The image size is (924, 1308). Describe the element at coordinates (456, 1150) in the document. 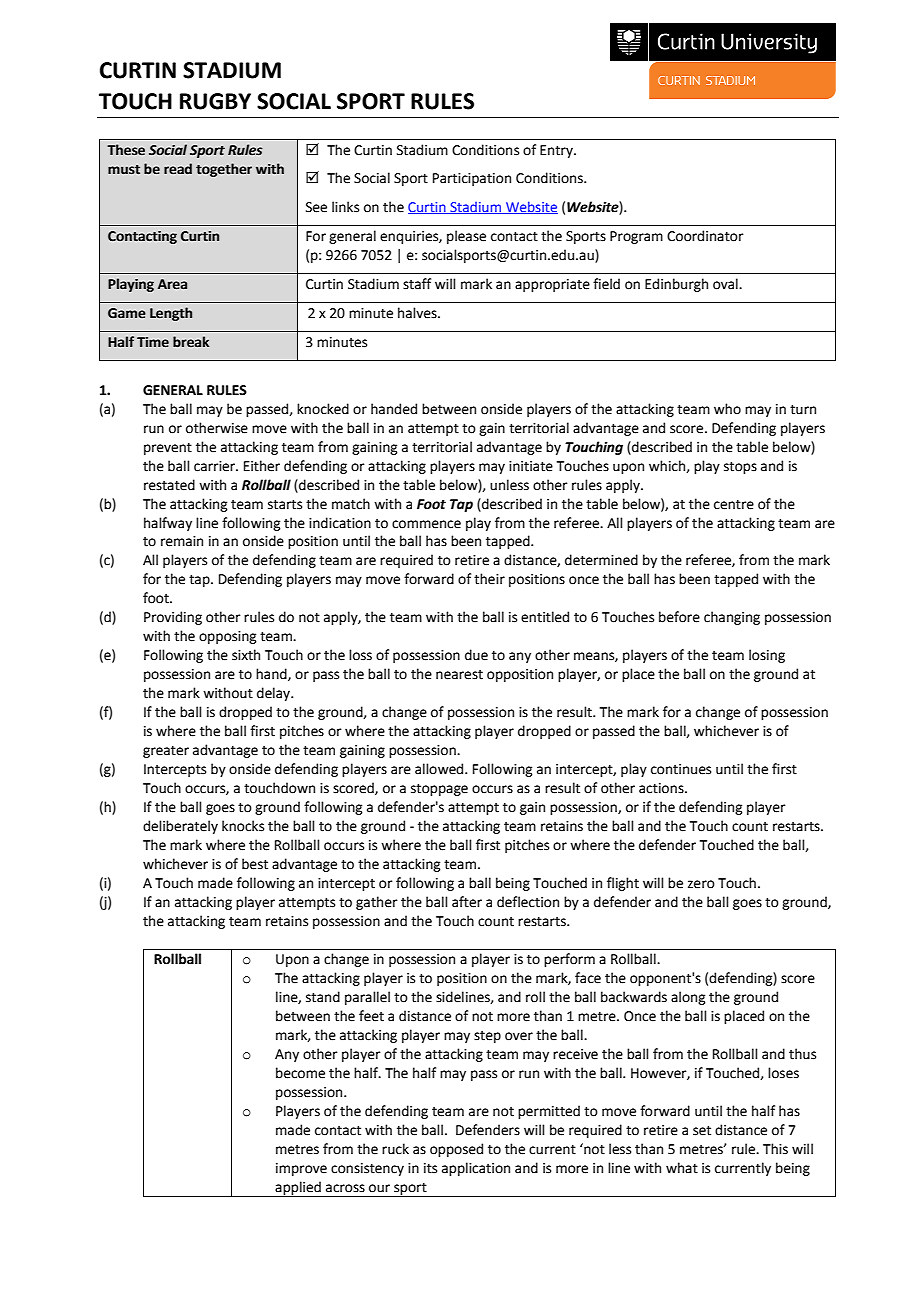

I see `opposed` at that location.
